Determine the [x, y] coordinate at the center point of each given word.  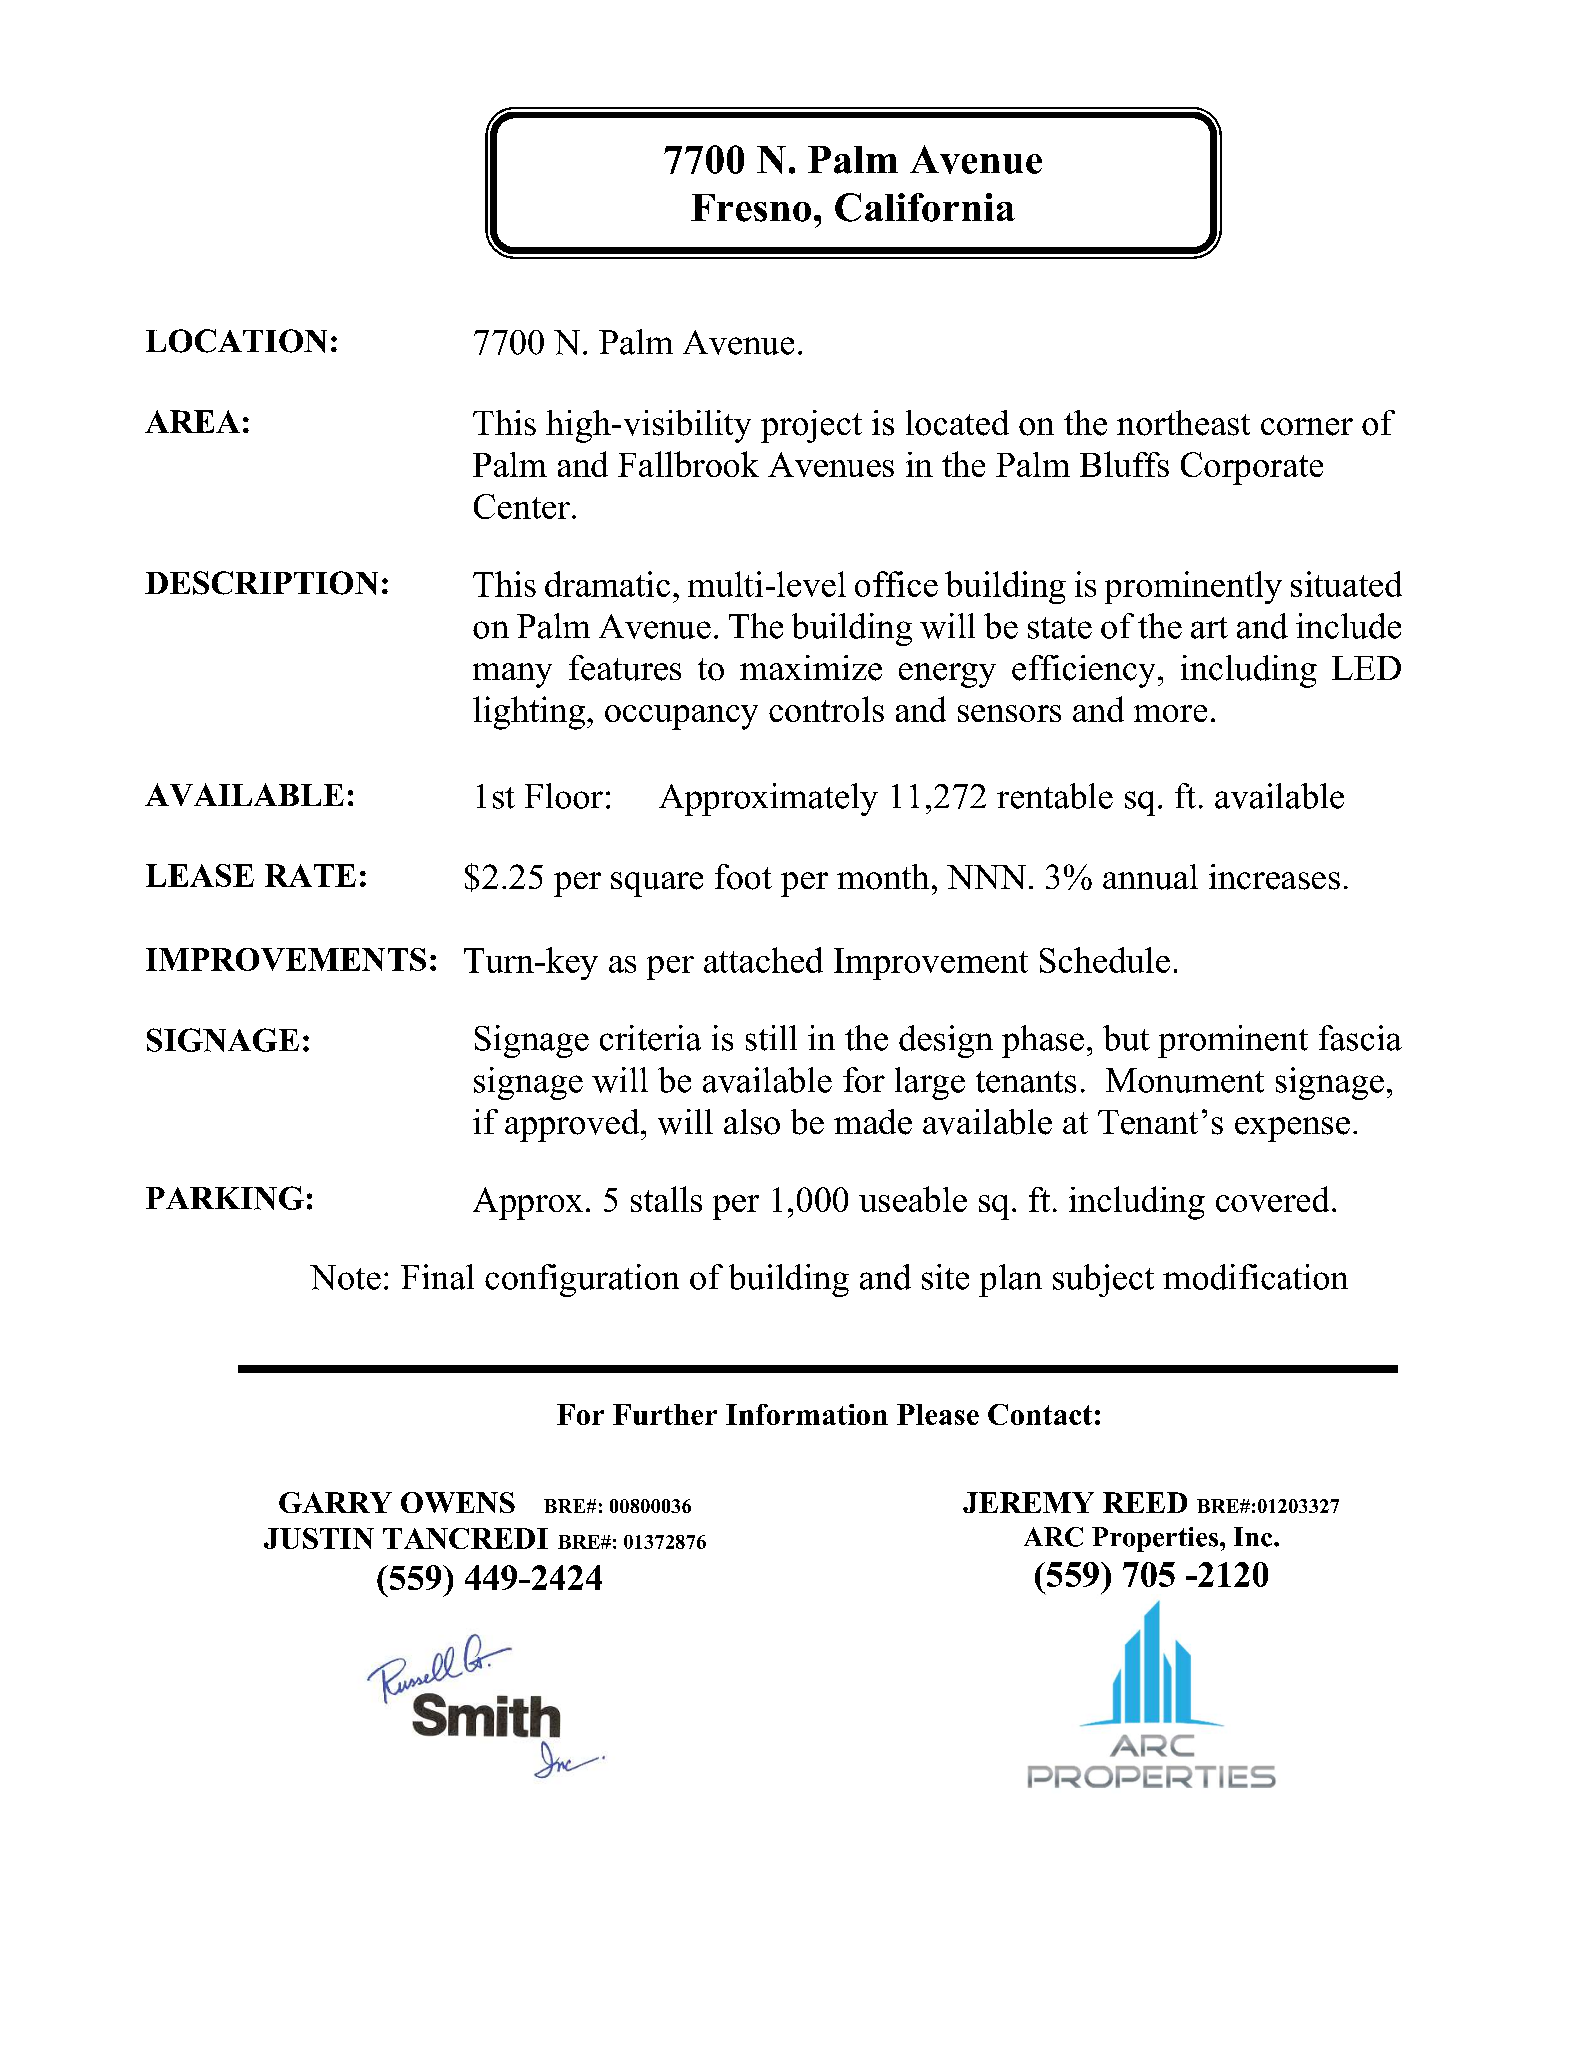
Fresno [751, 208]
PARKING [225, 1198]
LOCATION [236, 341]
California [925, 207]
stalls [666, 1199]
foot [743, 877]
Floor [564, 796]
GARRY [335, 1502]
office [896, 584]
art [1209, 628]
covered [1272, 1199]
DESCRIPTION [261, 583]
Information [807, 1414]
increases [1274, 877]
